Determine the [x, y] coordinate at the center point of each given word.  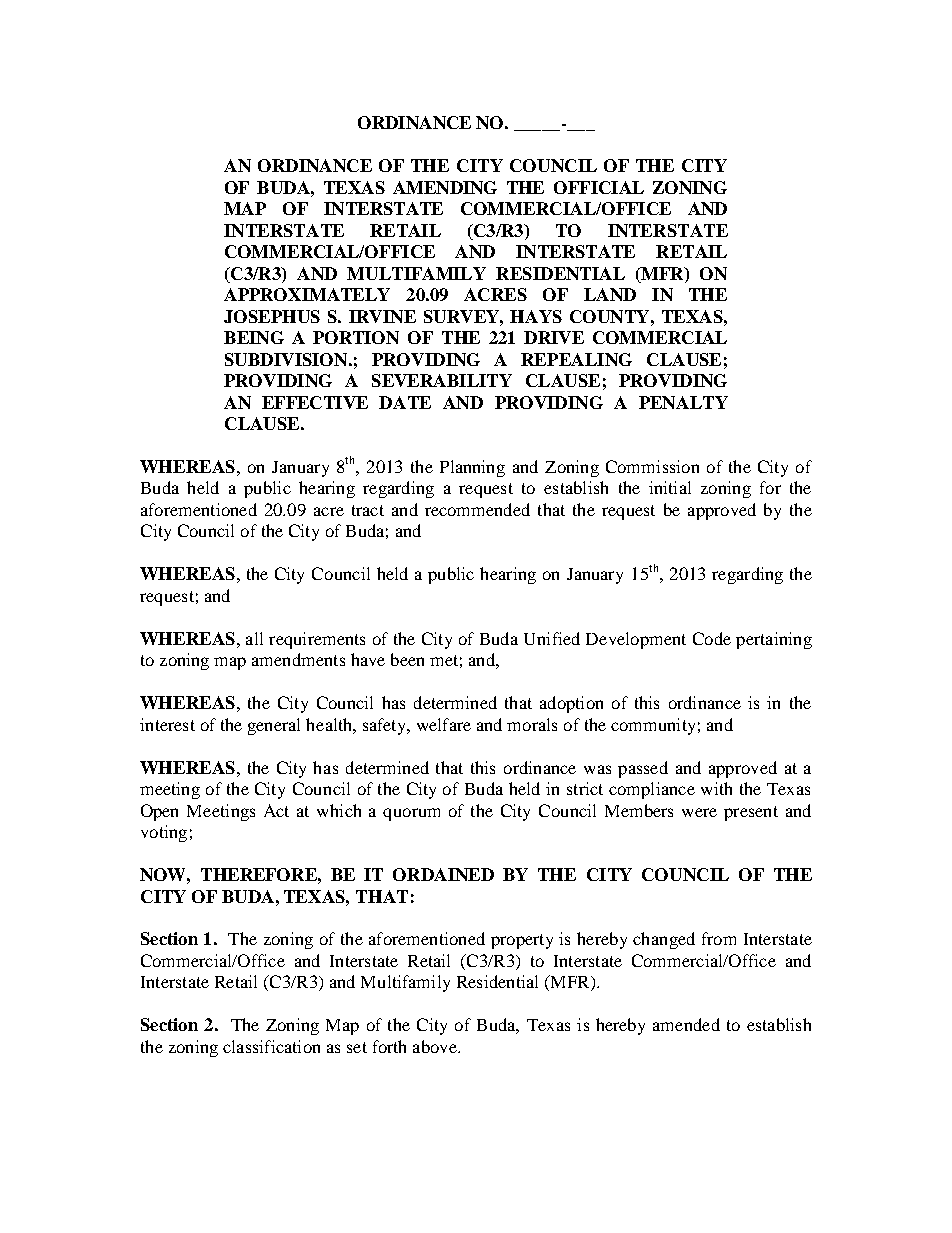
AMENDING [445, 187]
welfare [444, 724]
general [274, 726]
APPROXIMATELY [307, 294]
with [716, 788]
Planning [472, 468]
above [436, 1046]
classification [271, 1046]
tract [368, 510]
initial [670, 487]
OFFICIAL [599, 187]
